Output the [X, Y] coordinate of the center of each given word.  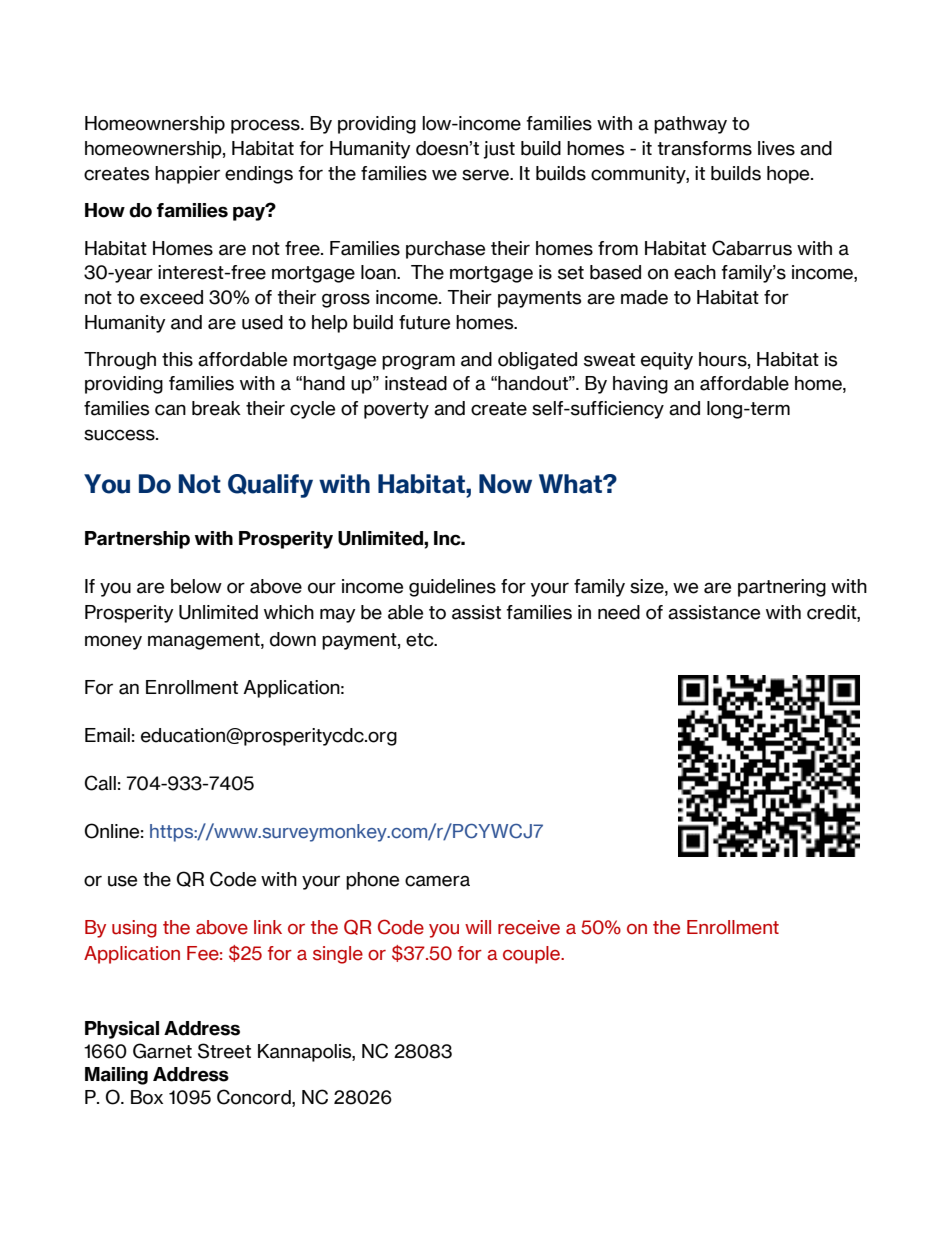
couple [533, 955]
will [478, 927]
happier [187, 175]
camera [437, 881]
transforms [704, 148]
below [196, 586]
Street [224, 1051]
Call [100, 783]
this [177, 359]
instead [416, 383]
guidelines [452, 588]
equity [667, 361]
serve [487, 175]
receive [529, 927]
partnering [782, 588]
